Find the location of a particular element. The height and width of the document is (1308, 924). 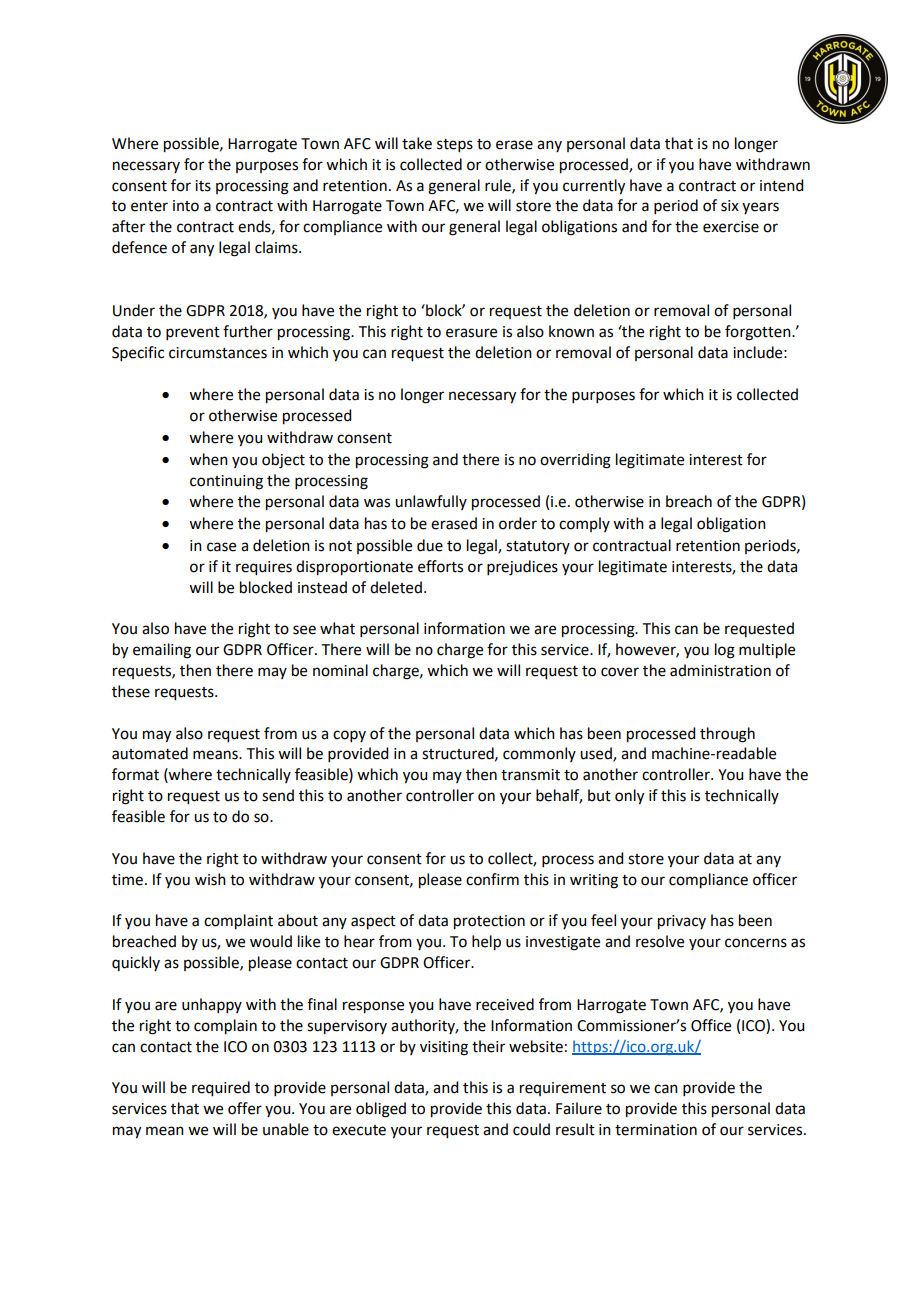

visiting is located at coordinates (444, 1048).
